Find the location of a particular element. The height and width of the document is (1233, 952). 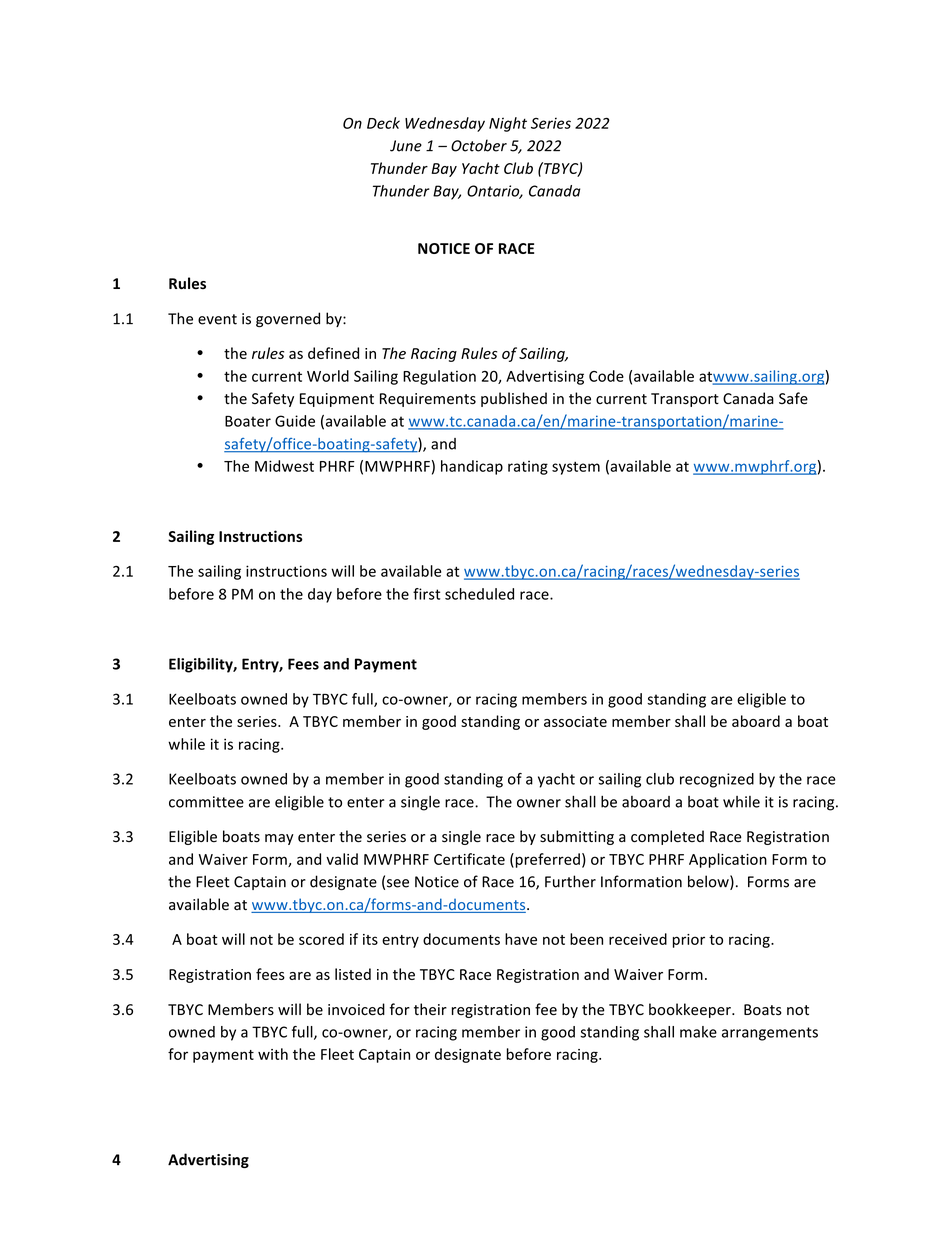

Deck is located at coordinates (383, 123).
